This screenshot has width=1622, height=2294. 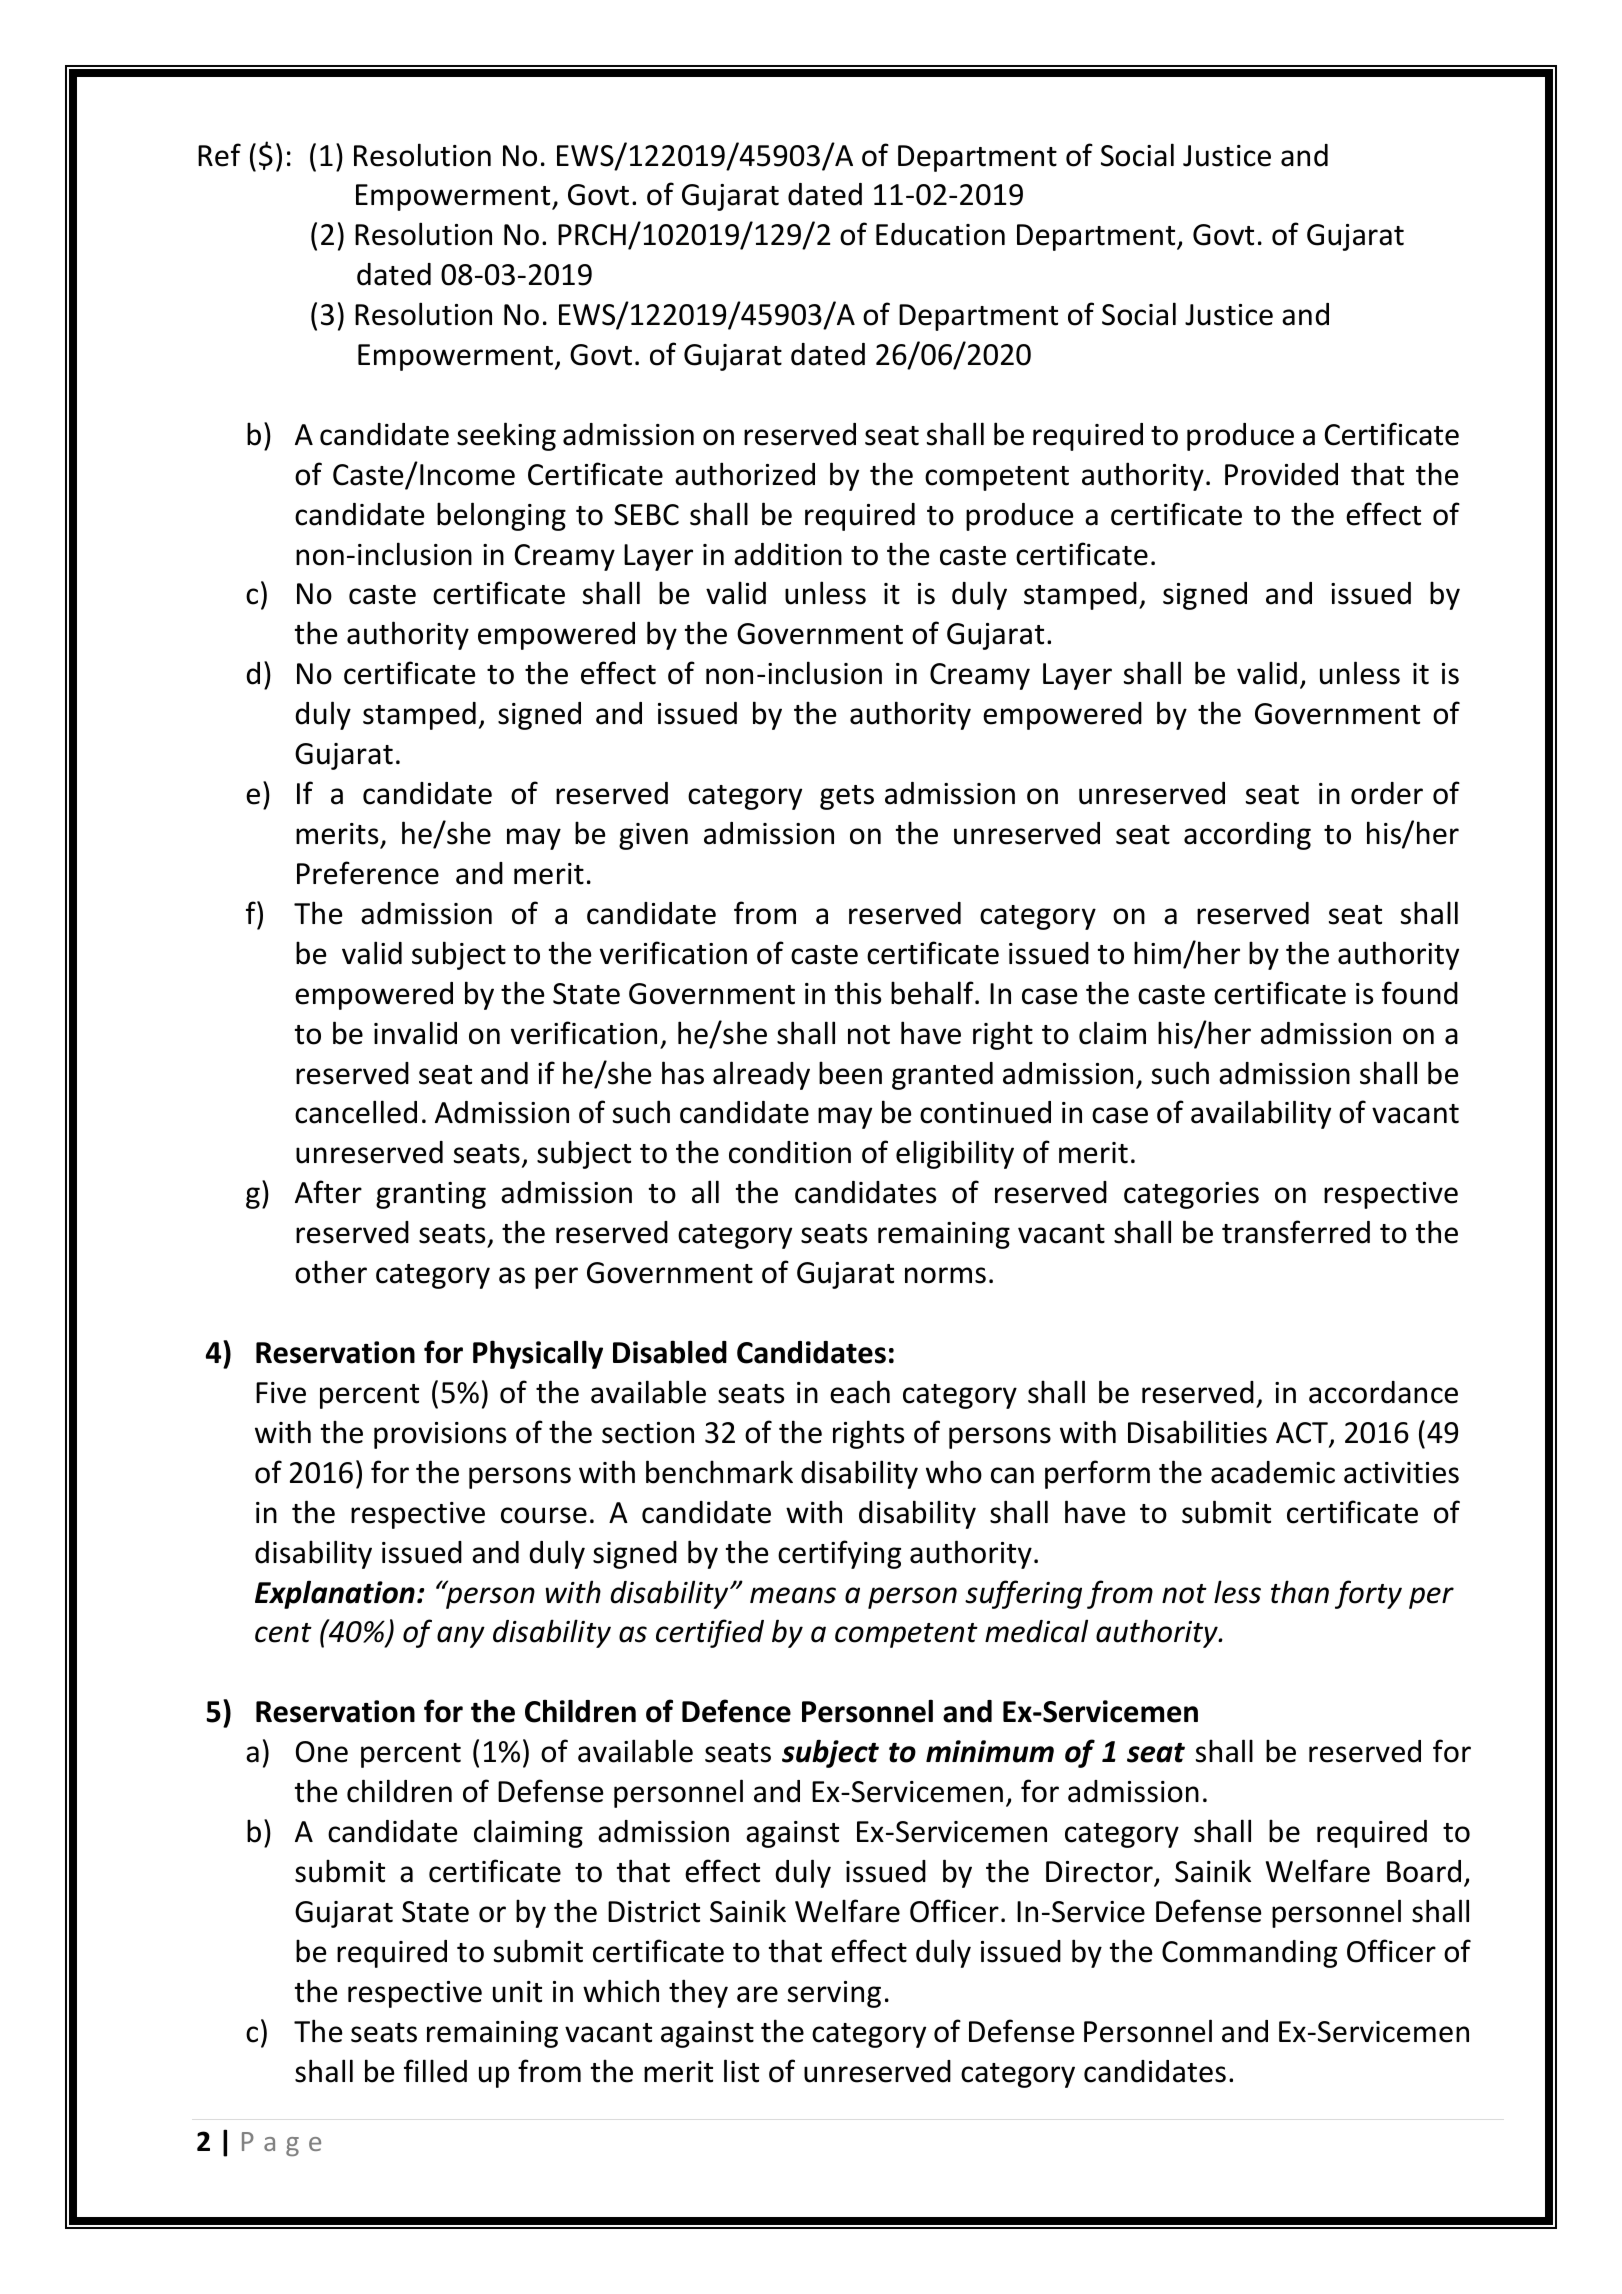 I want to click on provisions, so click(x=440, y=1435).
